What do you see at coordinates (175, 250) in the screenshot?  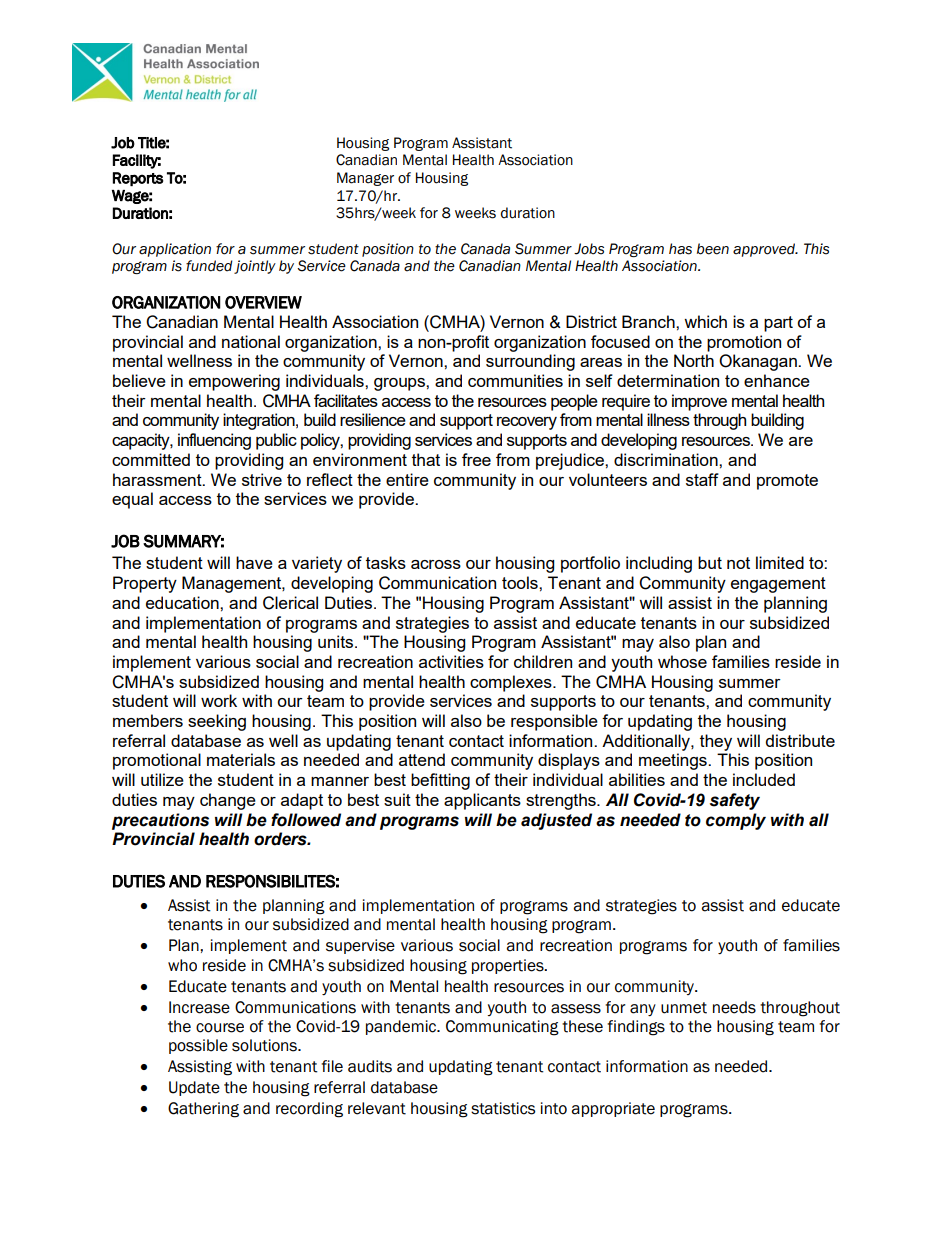 I see `application` at bounding box center [175, 250].
